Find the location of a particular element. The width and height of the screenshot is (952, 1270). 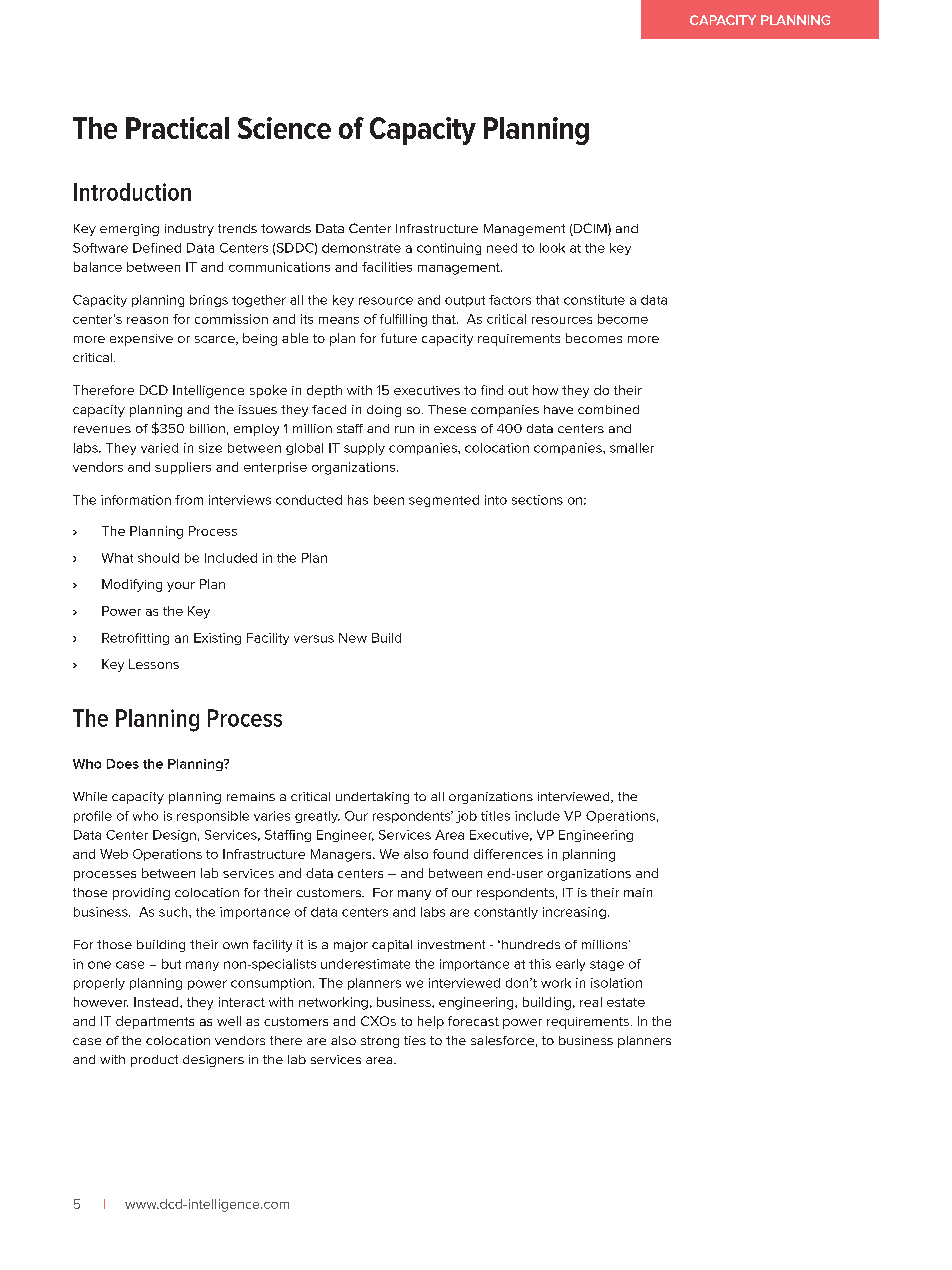

New is located at coordinates (353, 638).
